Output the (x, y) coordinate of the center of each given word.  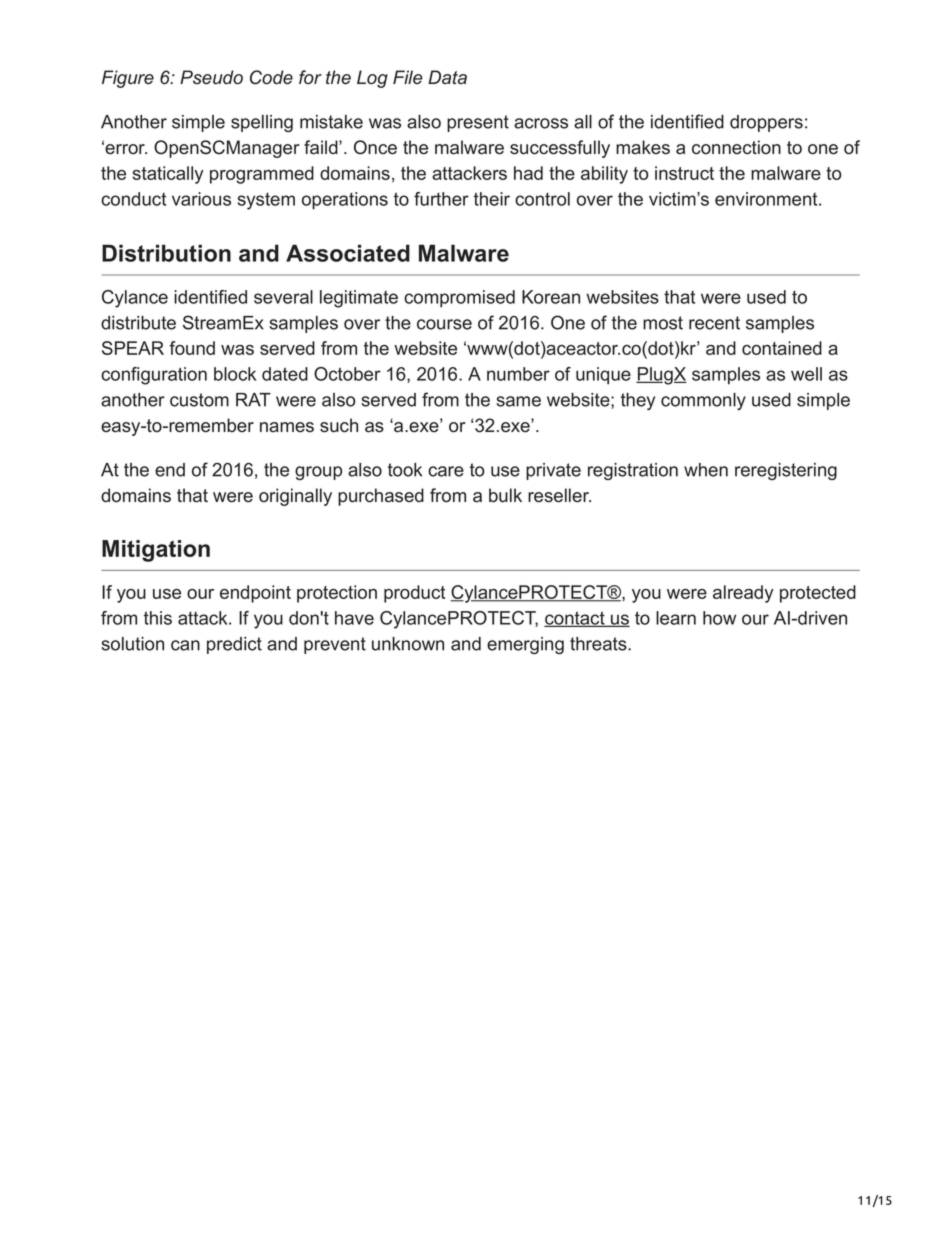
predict (234, 645)
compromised (459, 299)
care (446, 471)
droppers (766, 123)
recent (714, 323)
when (706, 470)
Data (447, 77)
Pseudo (211, 77)
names (287, 427)
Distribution (166, 253)
